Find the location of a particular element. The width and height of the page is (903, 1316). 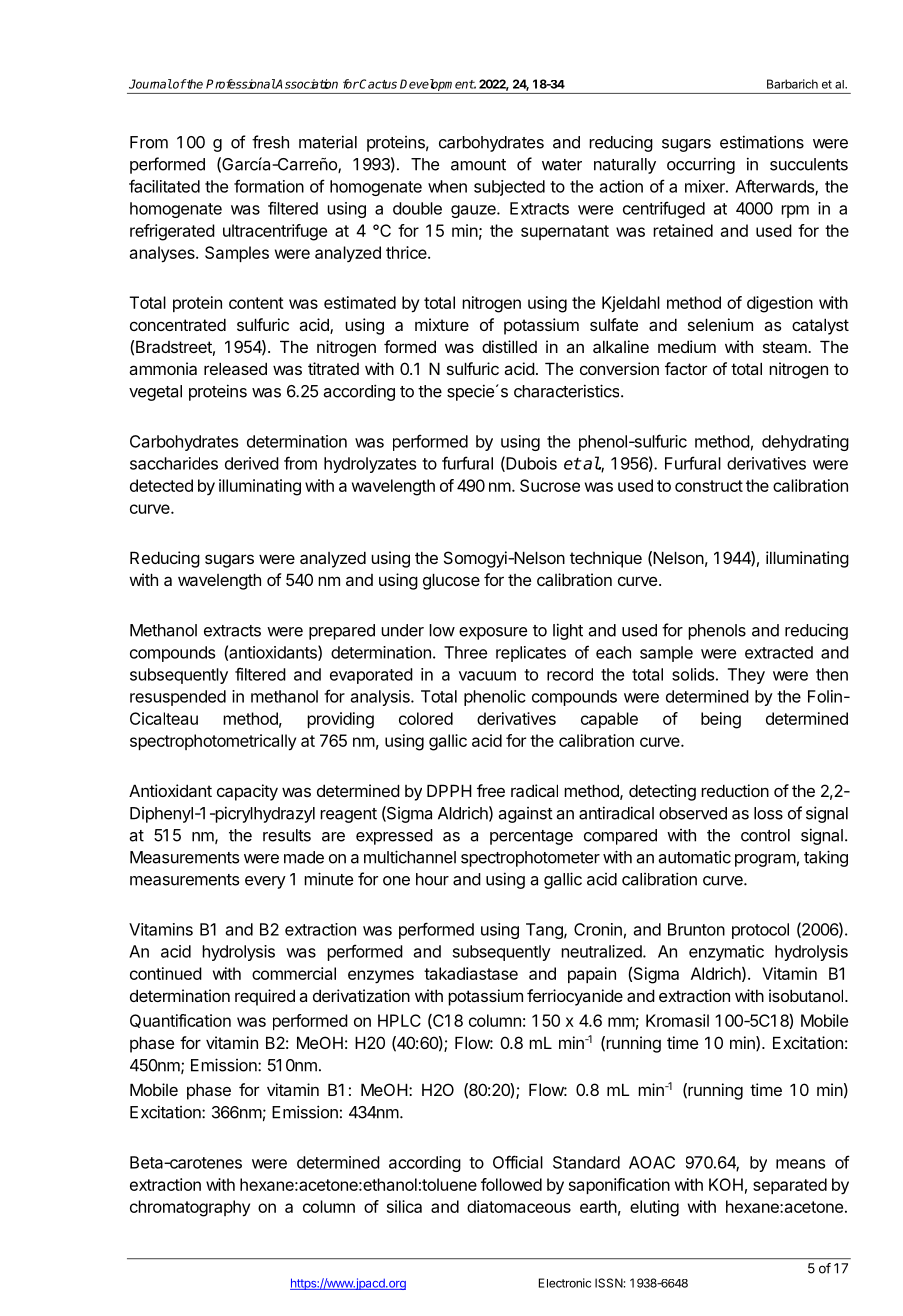

estimations is located at coordinates (762, 142).
